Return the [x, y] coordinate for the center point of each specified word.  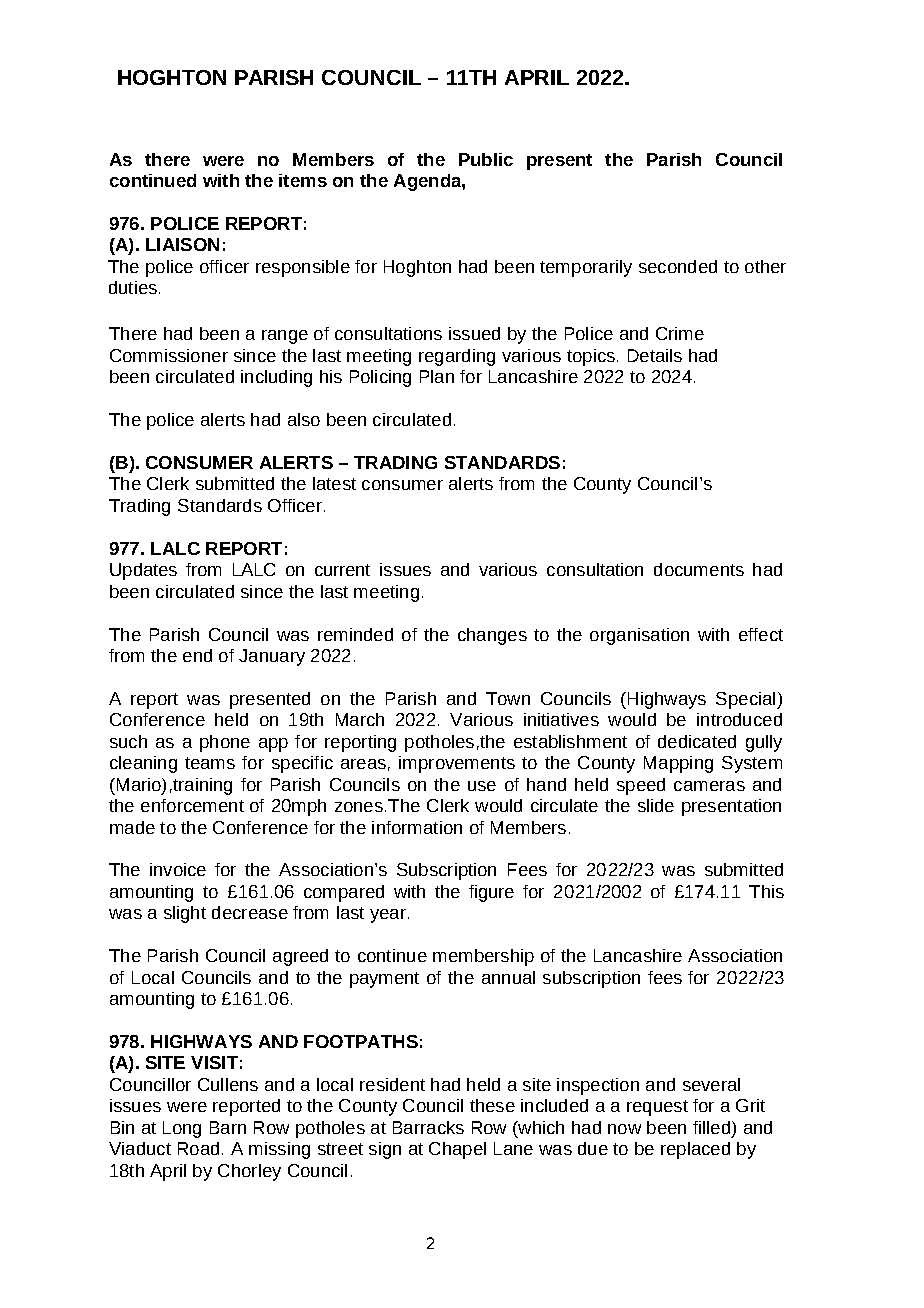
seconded [678, 266]
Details [655, 355]
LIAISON [182, 244]
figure [491, 893]
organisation [639, 636]
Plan [437, 376]
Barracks [428, 1127]
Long [182, 1129]
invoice [178, 869]
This [766, 891]
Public [486, 159]
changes [492, 636]
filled [711, 1127]
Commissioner [169, 355]
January [272, 657]
